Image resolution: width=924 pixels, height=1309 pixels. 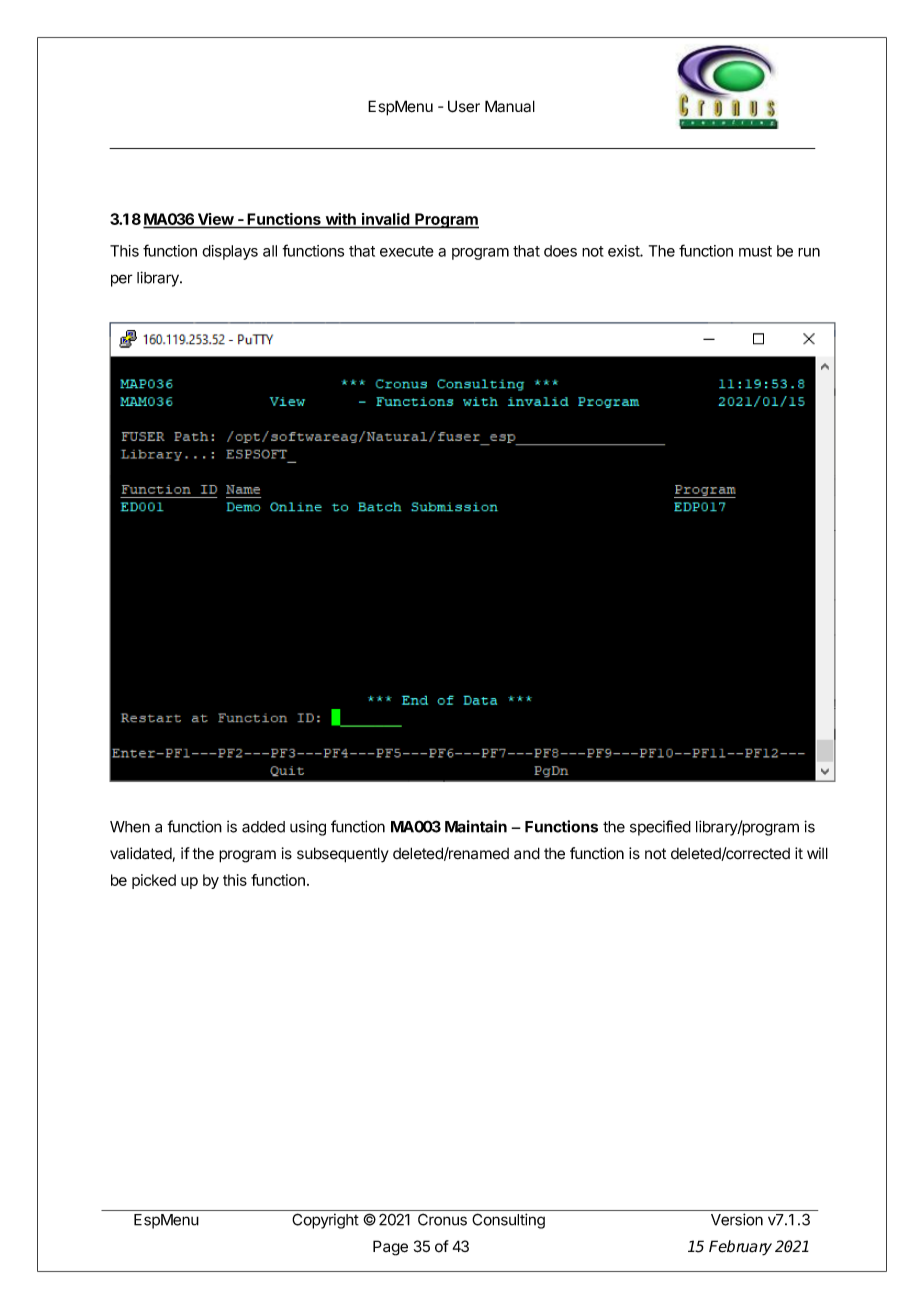 I want to click on execute, so click(x=407, y=251).
